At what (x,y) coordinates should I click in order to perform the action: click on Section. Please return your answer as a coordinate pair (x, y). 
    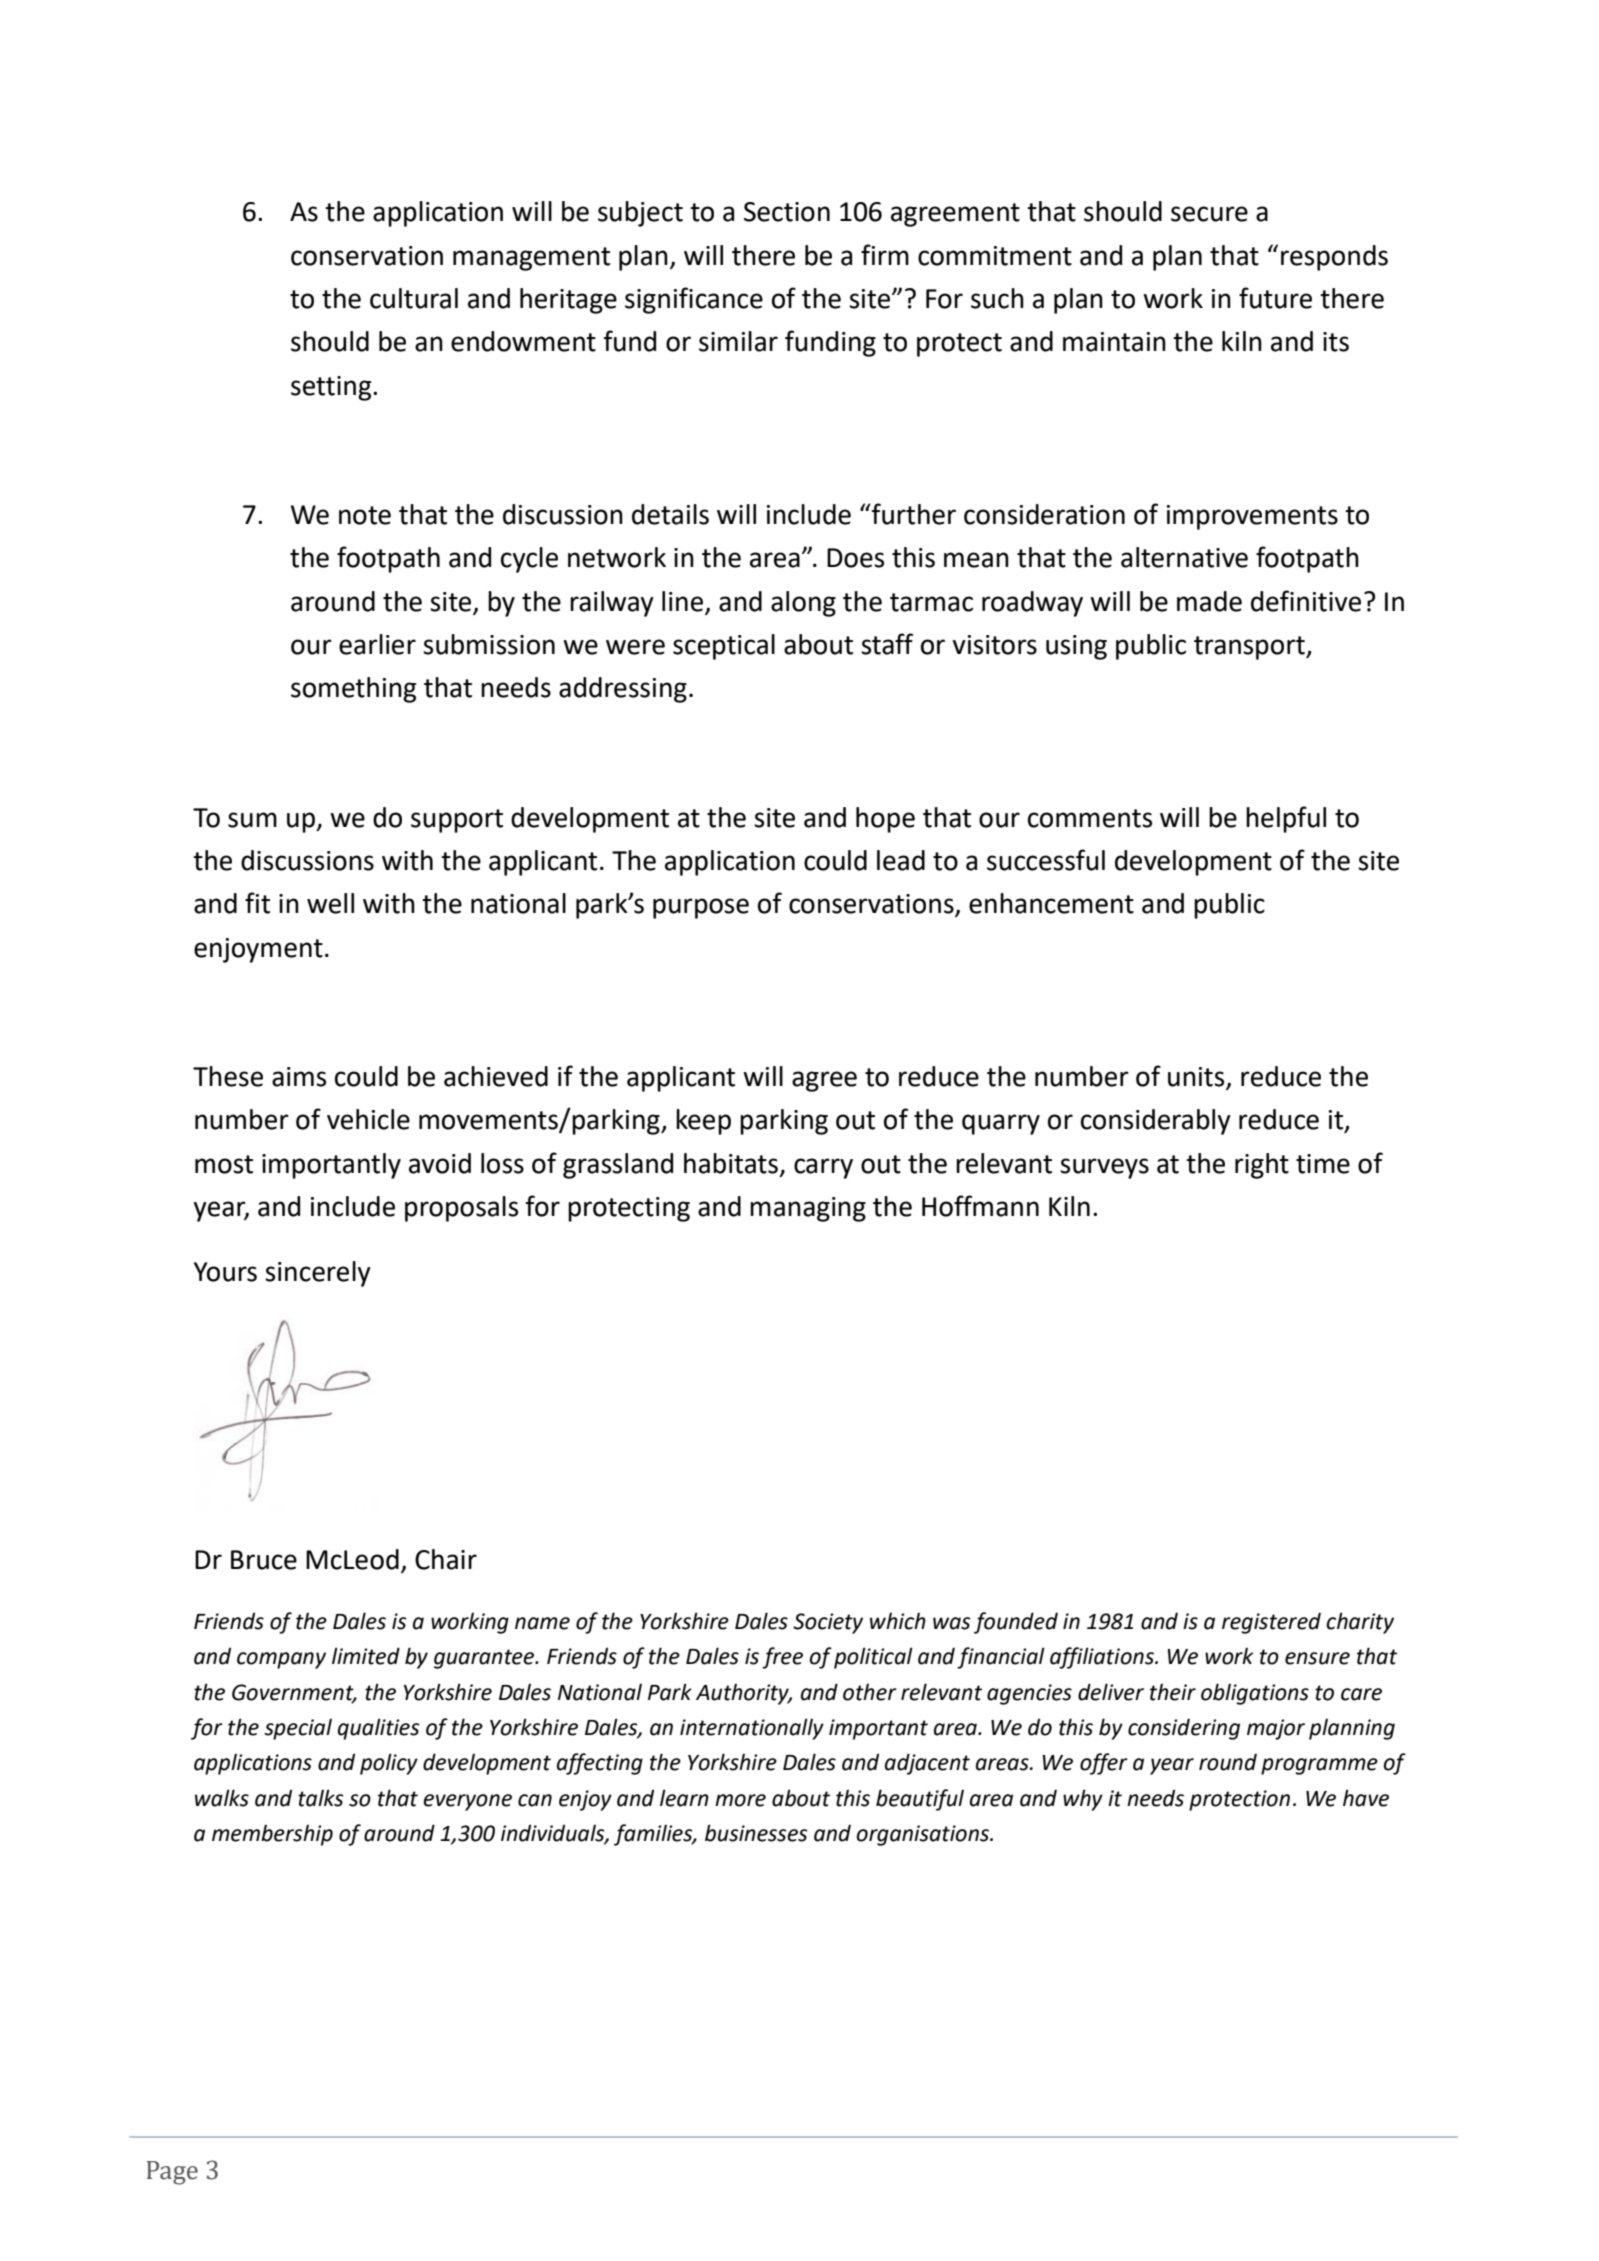
    Looking at the image, I should click on (787, 212).
